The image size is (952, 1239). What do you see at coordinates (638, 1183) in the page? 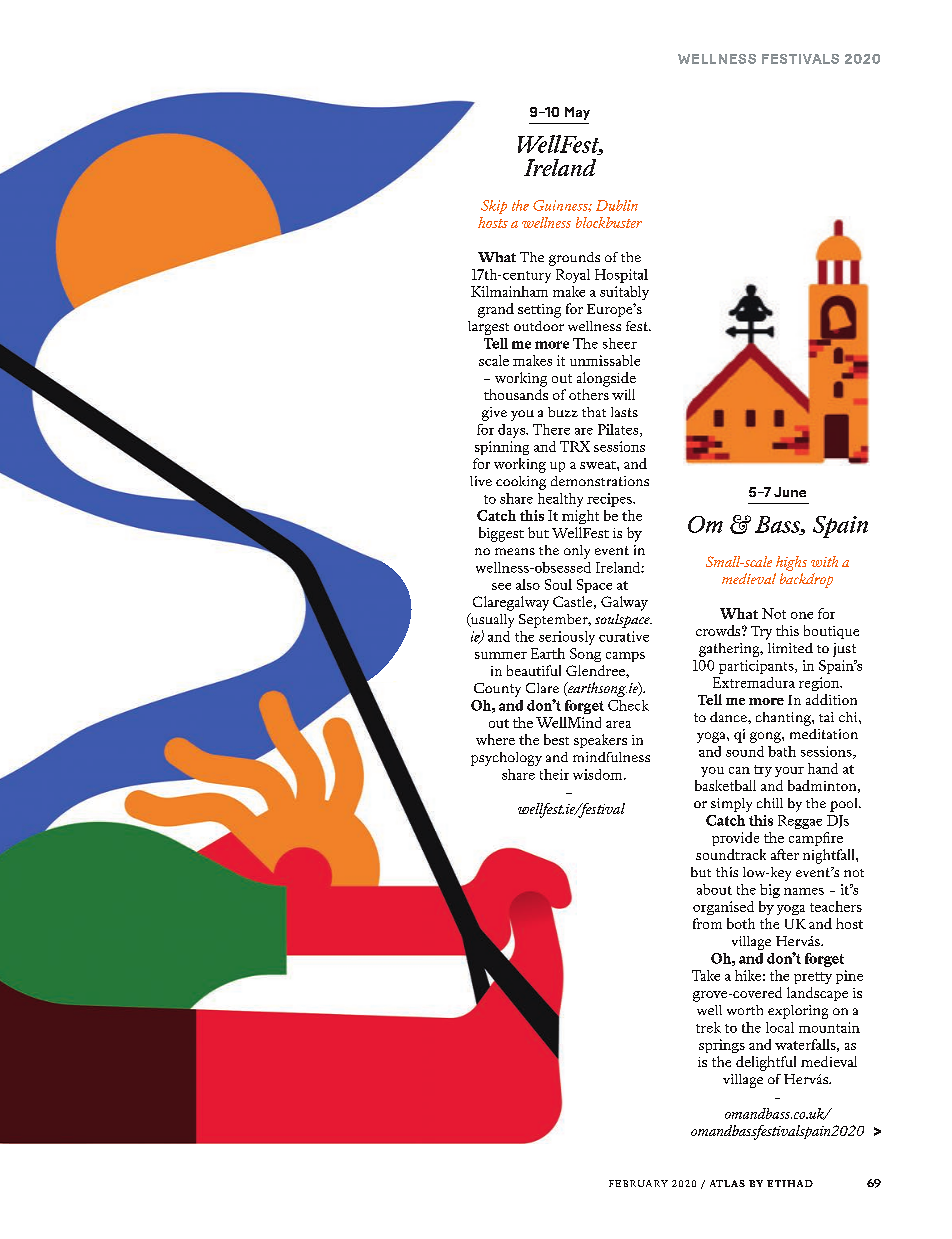
I see `FEBRUARY` at bounding box center [638, 1183].
